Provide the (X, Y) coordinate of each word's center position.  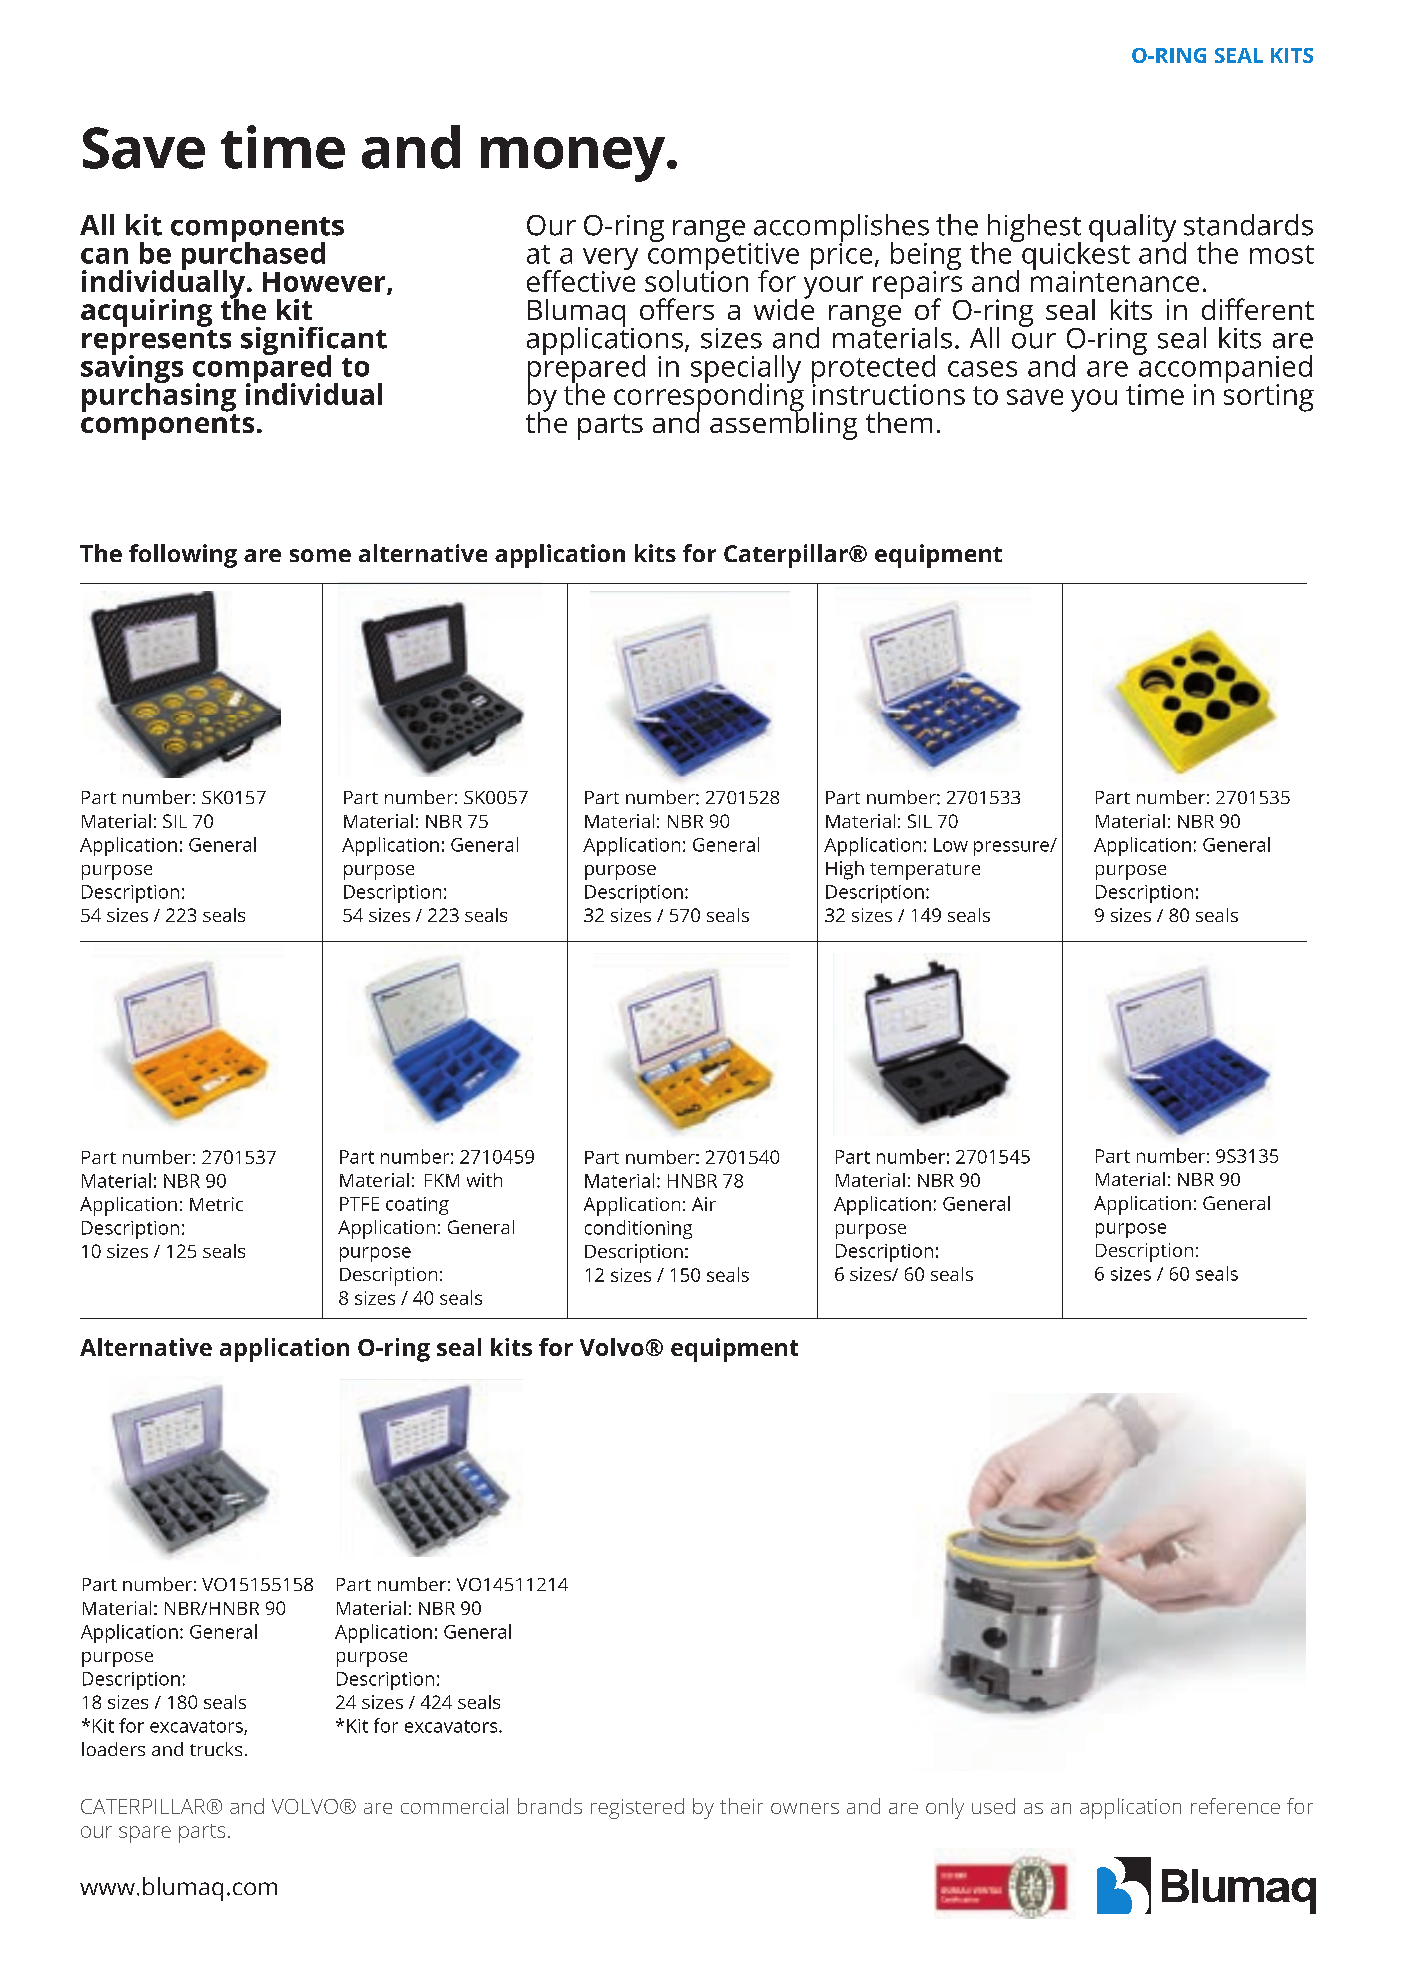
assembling (783, 424)
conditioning (638, 1229)
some (320, 555)
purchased (253, 256)
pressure (1012, 848)
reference (1235, 1806)
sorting (1269, 396)
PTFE (359, 1204)
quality (1132, 228)
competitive (723, 256)
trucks (216, 1749)
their (741, 1806)
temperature (925, 871)
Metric (216, 1204)
